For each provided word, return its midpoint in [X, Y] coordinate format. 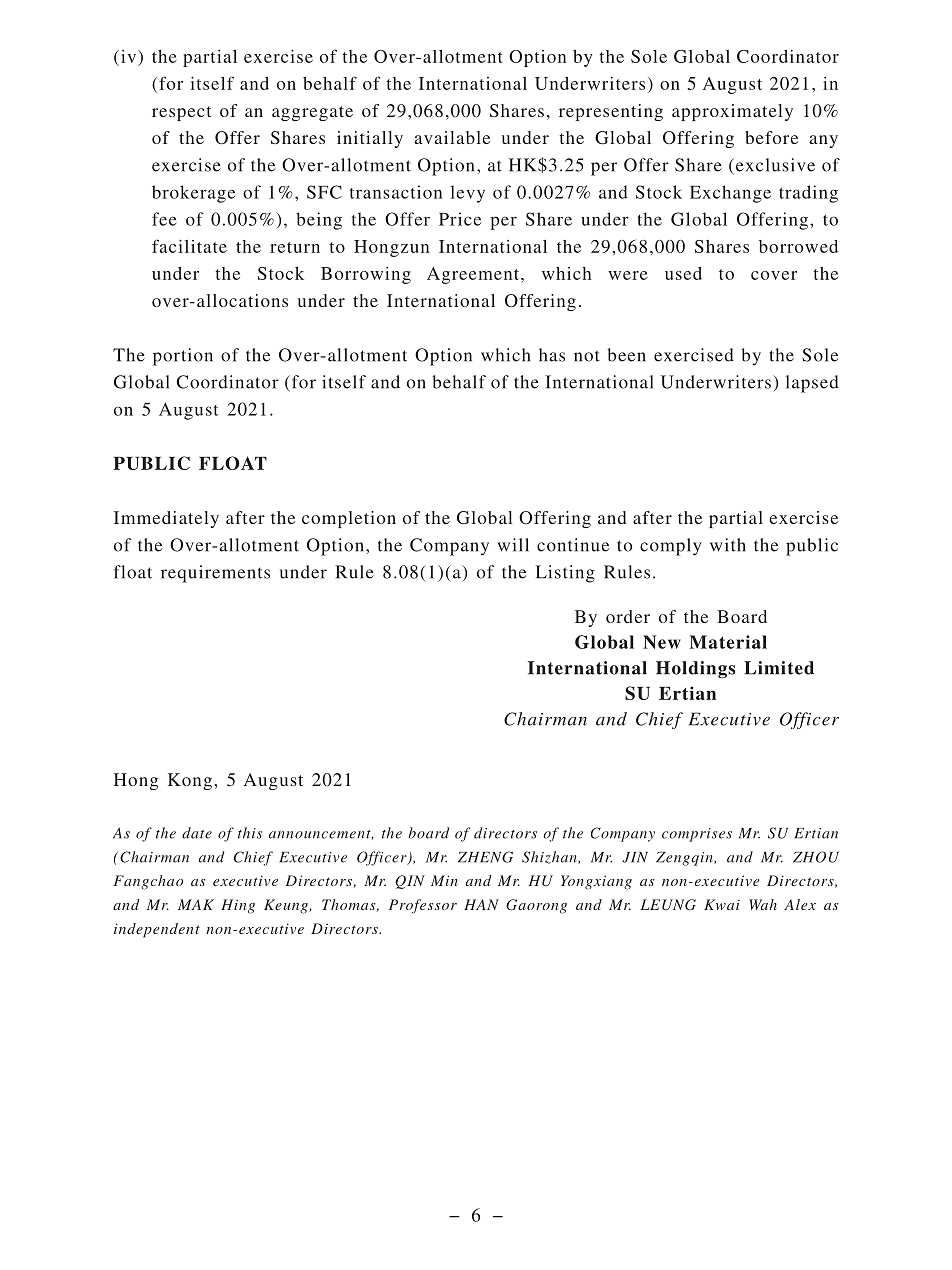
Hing [238, 906]
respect [181, 113]
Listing [565, 574]
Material [728, 642]
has [552, 355]
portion [183, 357]
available [452, 137]
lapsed [812, 384]
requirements [215, 574]
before [771, 137]
